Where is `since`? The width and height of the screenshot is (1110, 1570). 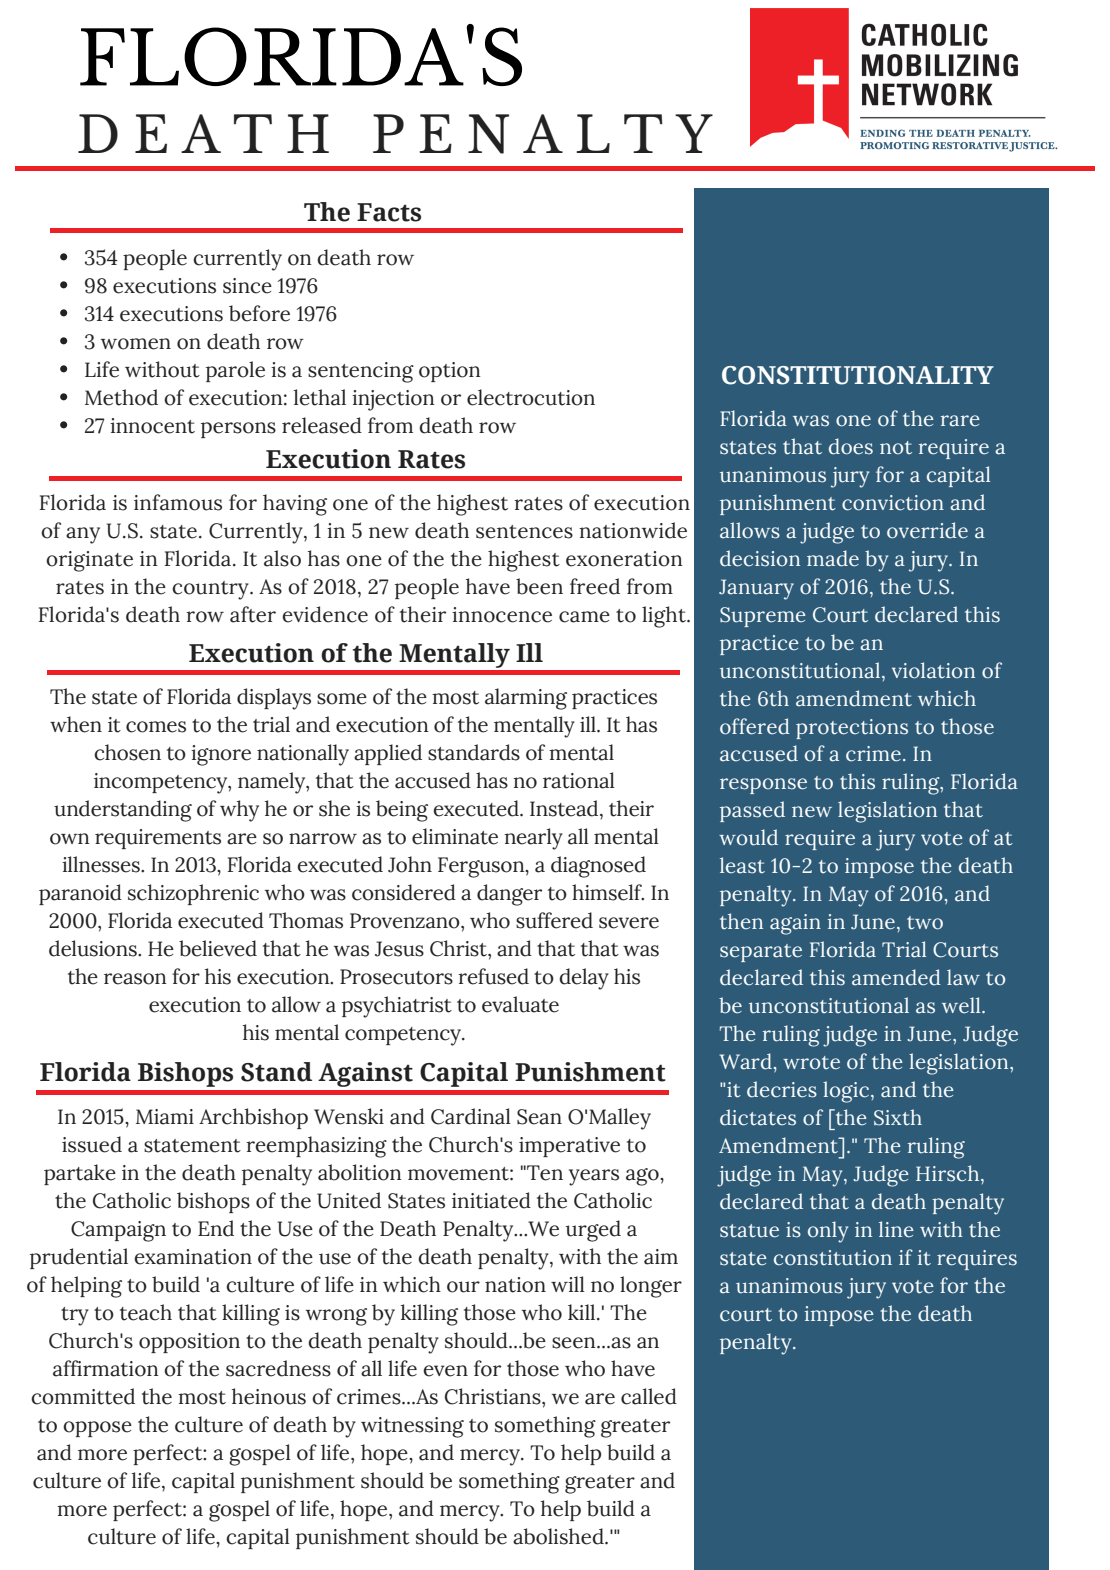 since is located at coordinates (247, 286).
